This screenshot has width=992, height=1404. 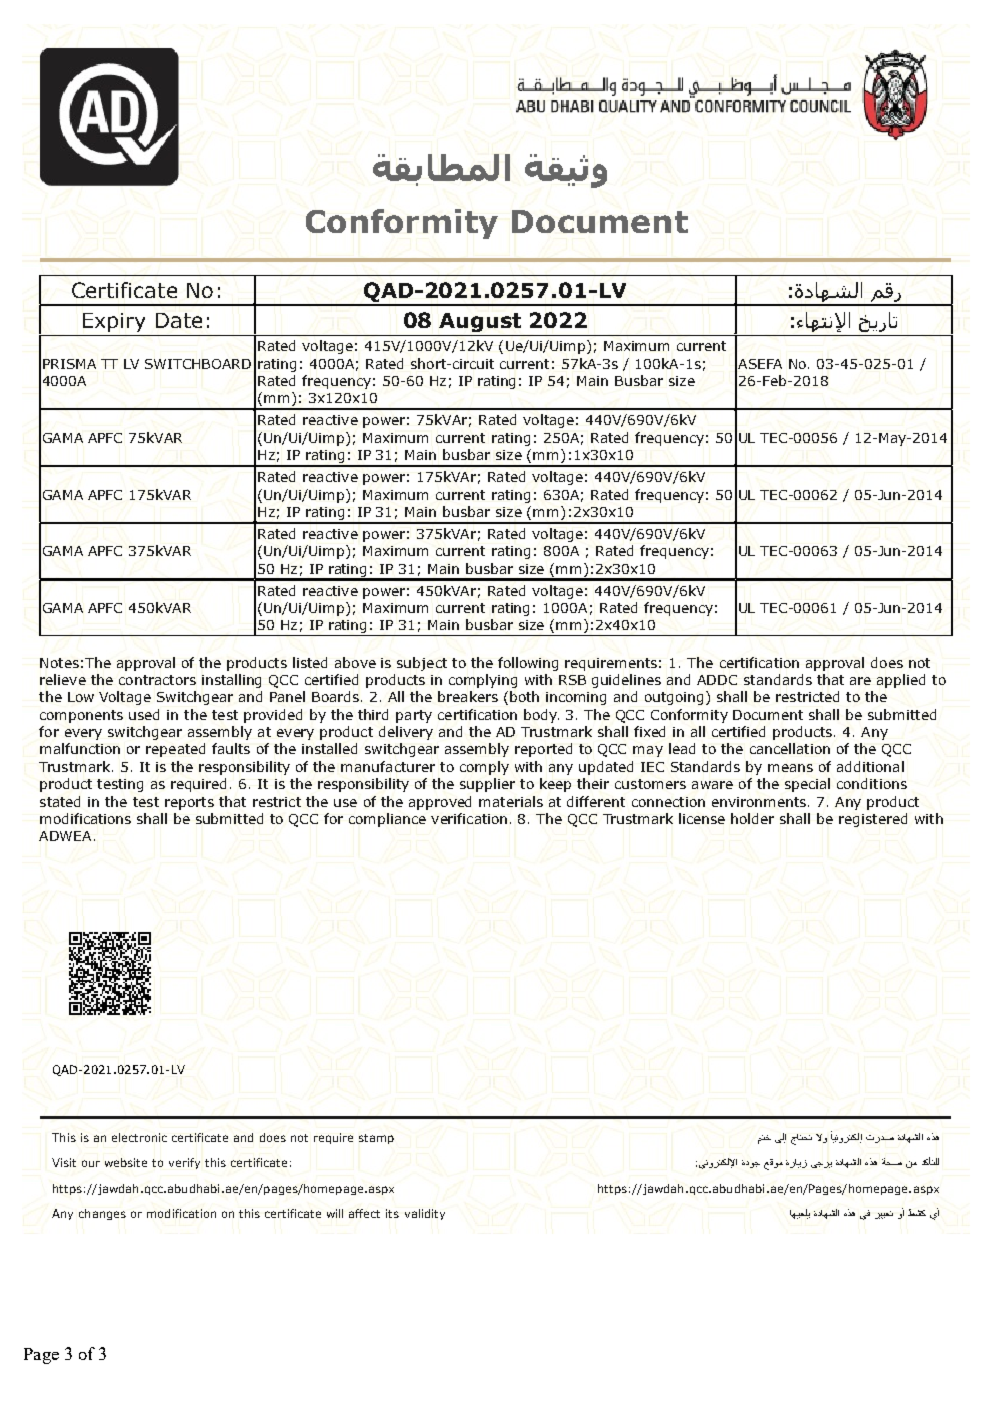 What do you see at coordinates (425, 1214) in the screenshot?
I see `validity` at bounding box center [425, 1214].
